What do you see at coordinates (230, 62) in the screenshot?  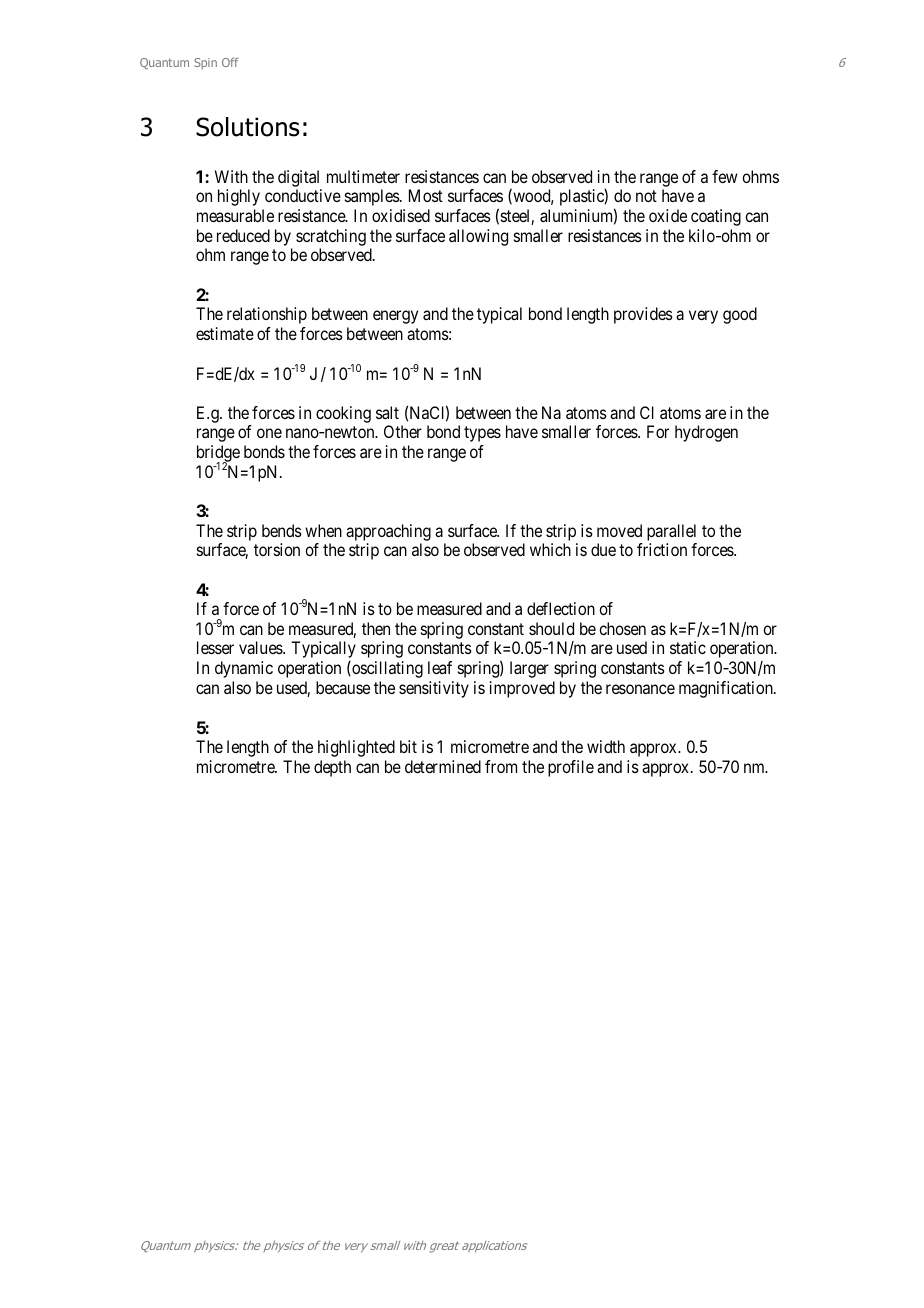 I see `Off` at bounding box center [230, 62].
